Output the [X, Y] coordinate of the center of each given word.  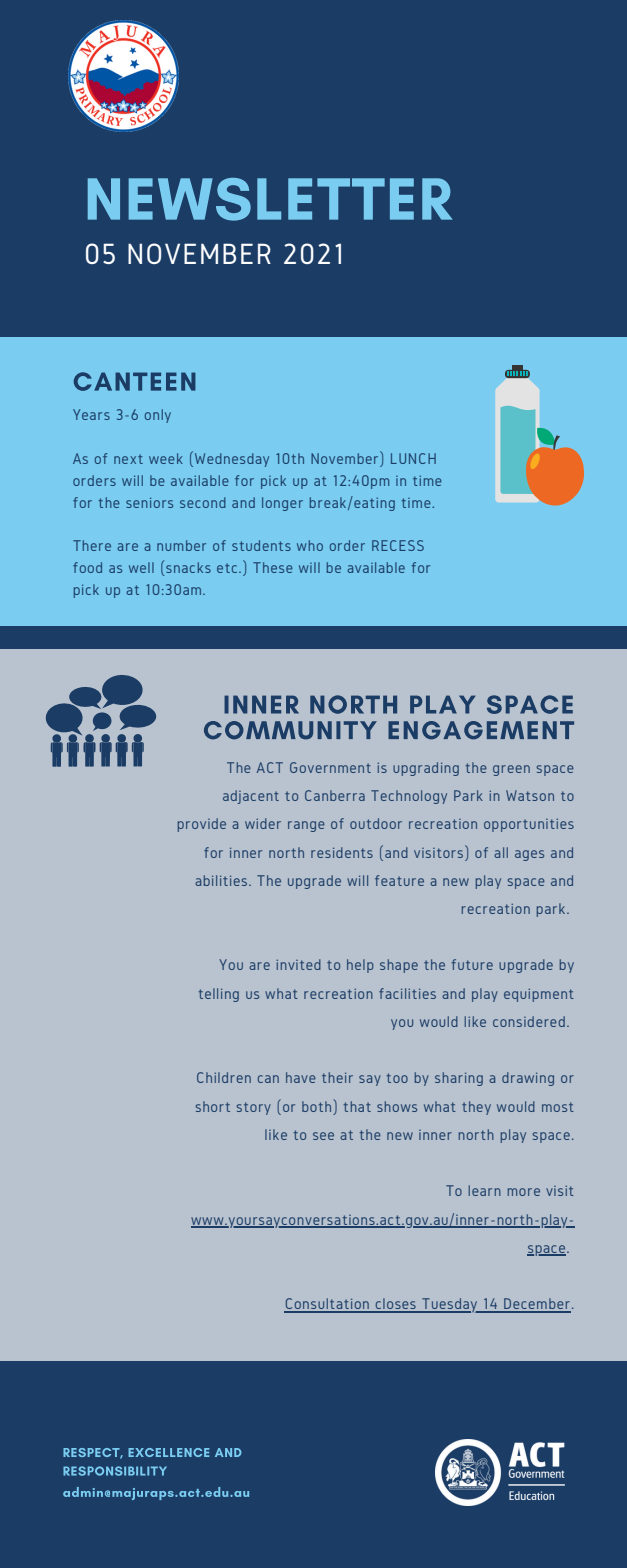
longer [282, 504]
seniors [149, 502]
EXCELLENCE [169, 1452]
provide [202, 825]
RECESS [398, 545]
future [472, 964]
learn [485, 1190]
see [323, 1136]
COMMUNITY [290, 730]
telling [219, 995]
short [212, 1106]
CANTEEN [135, 381]
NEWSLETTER [270, 199]
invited [298, 964]
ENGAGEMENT [481, 730]
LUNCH [413, 458]
